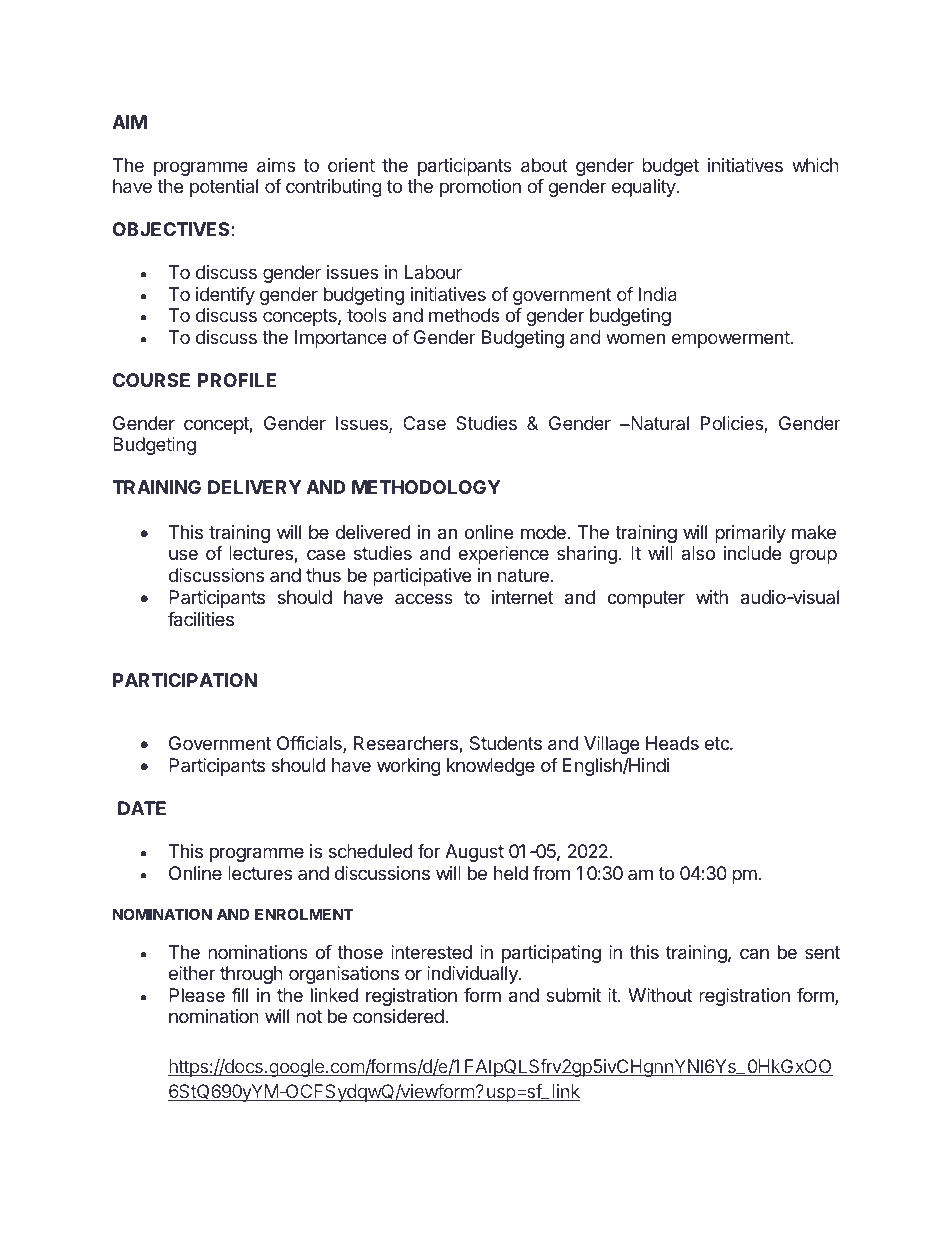 Image resolution: width=952 pixels, height=1233 pixels. I want to click on promotion, so click(480, 188).
